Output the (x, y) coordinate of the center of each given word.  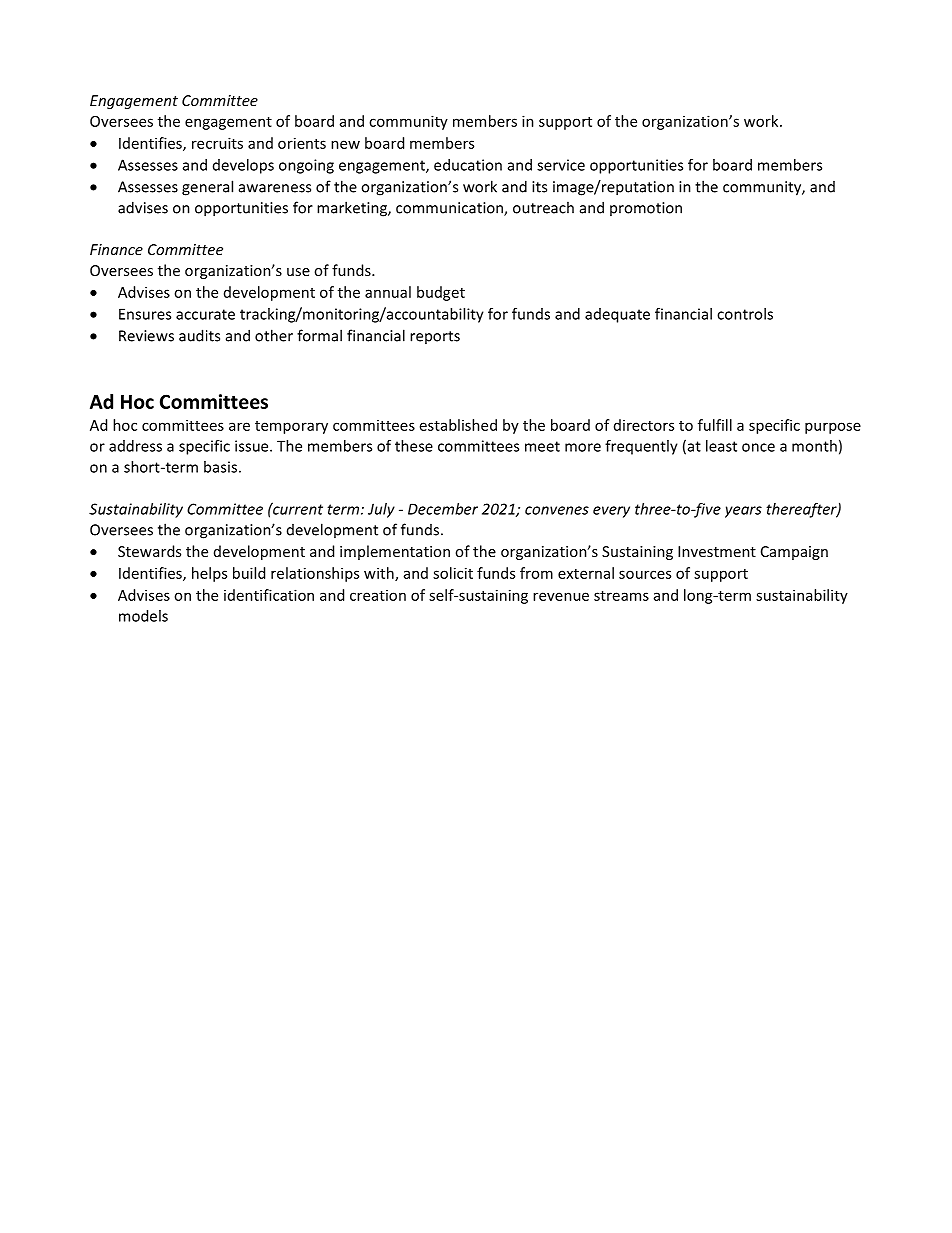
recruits (217, 143)
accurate (205, 314)
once (758, 447)
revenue (561, 596)
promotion (646, 209)
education (468, 165)
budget (441, 293)
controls (745, 314)
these (414, 446)
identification (269, 595)
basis (220, 467)
